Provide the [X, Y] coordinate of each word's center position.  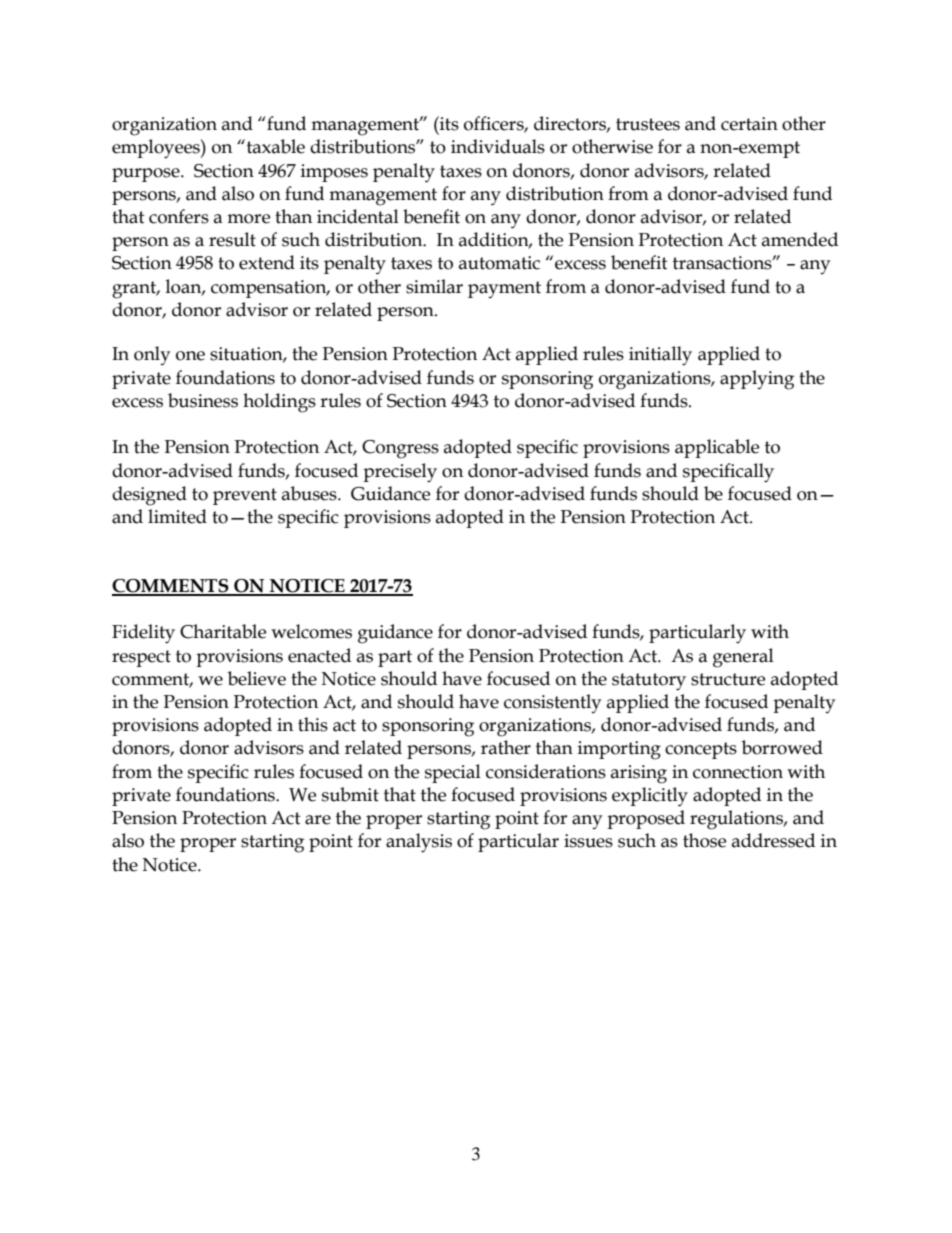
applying [757, 380]
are [318, 820]
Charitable [223, 631]
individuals [498, 146]
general [743, 658]
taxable [274, 146]
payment [504, 289]
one [190, 356]
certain [749, 124]
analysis [419, 843]
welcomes [311, 631]
